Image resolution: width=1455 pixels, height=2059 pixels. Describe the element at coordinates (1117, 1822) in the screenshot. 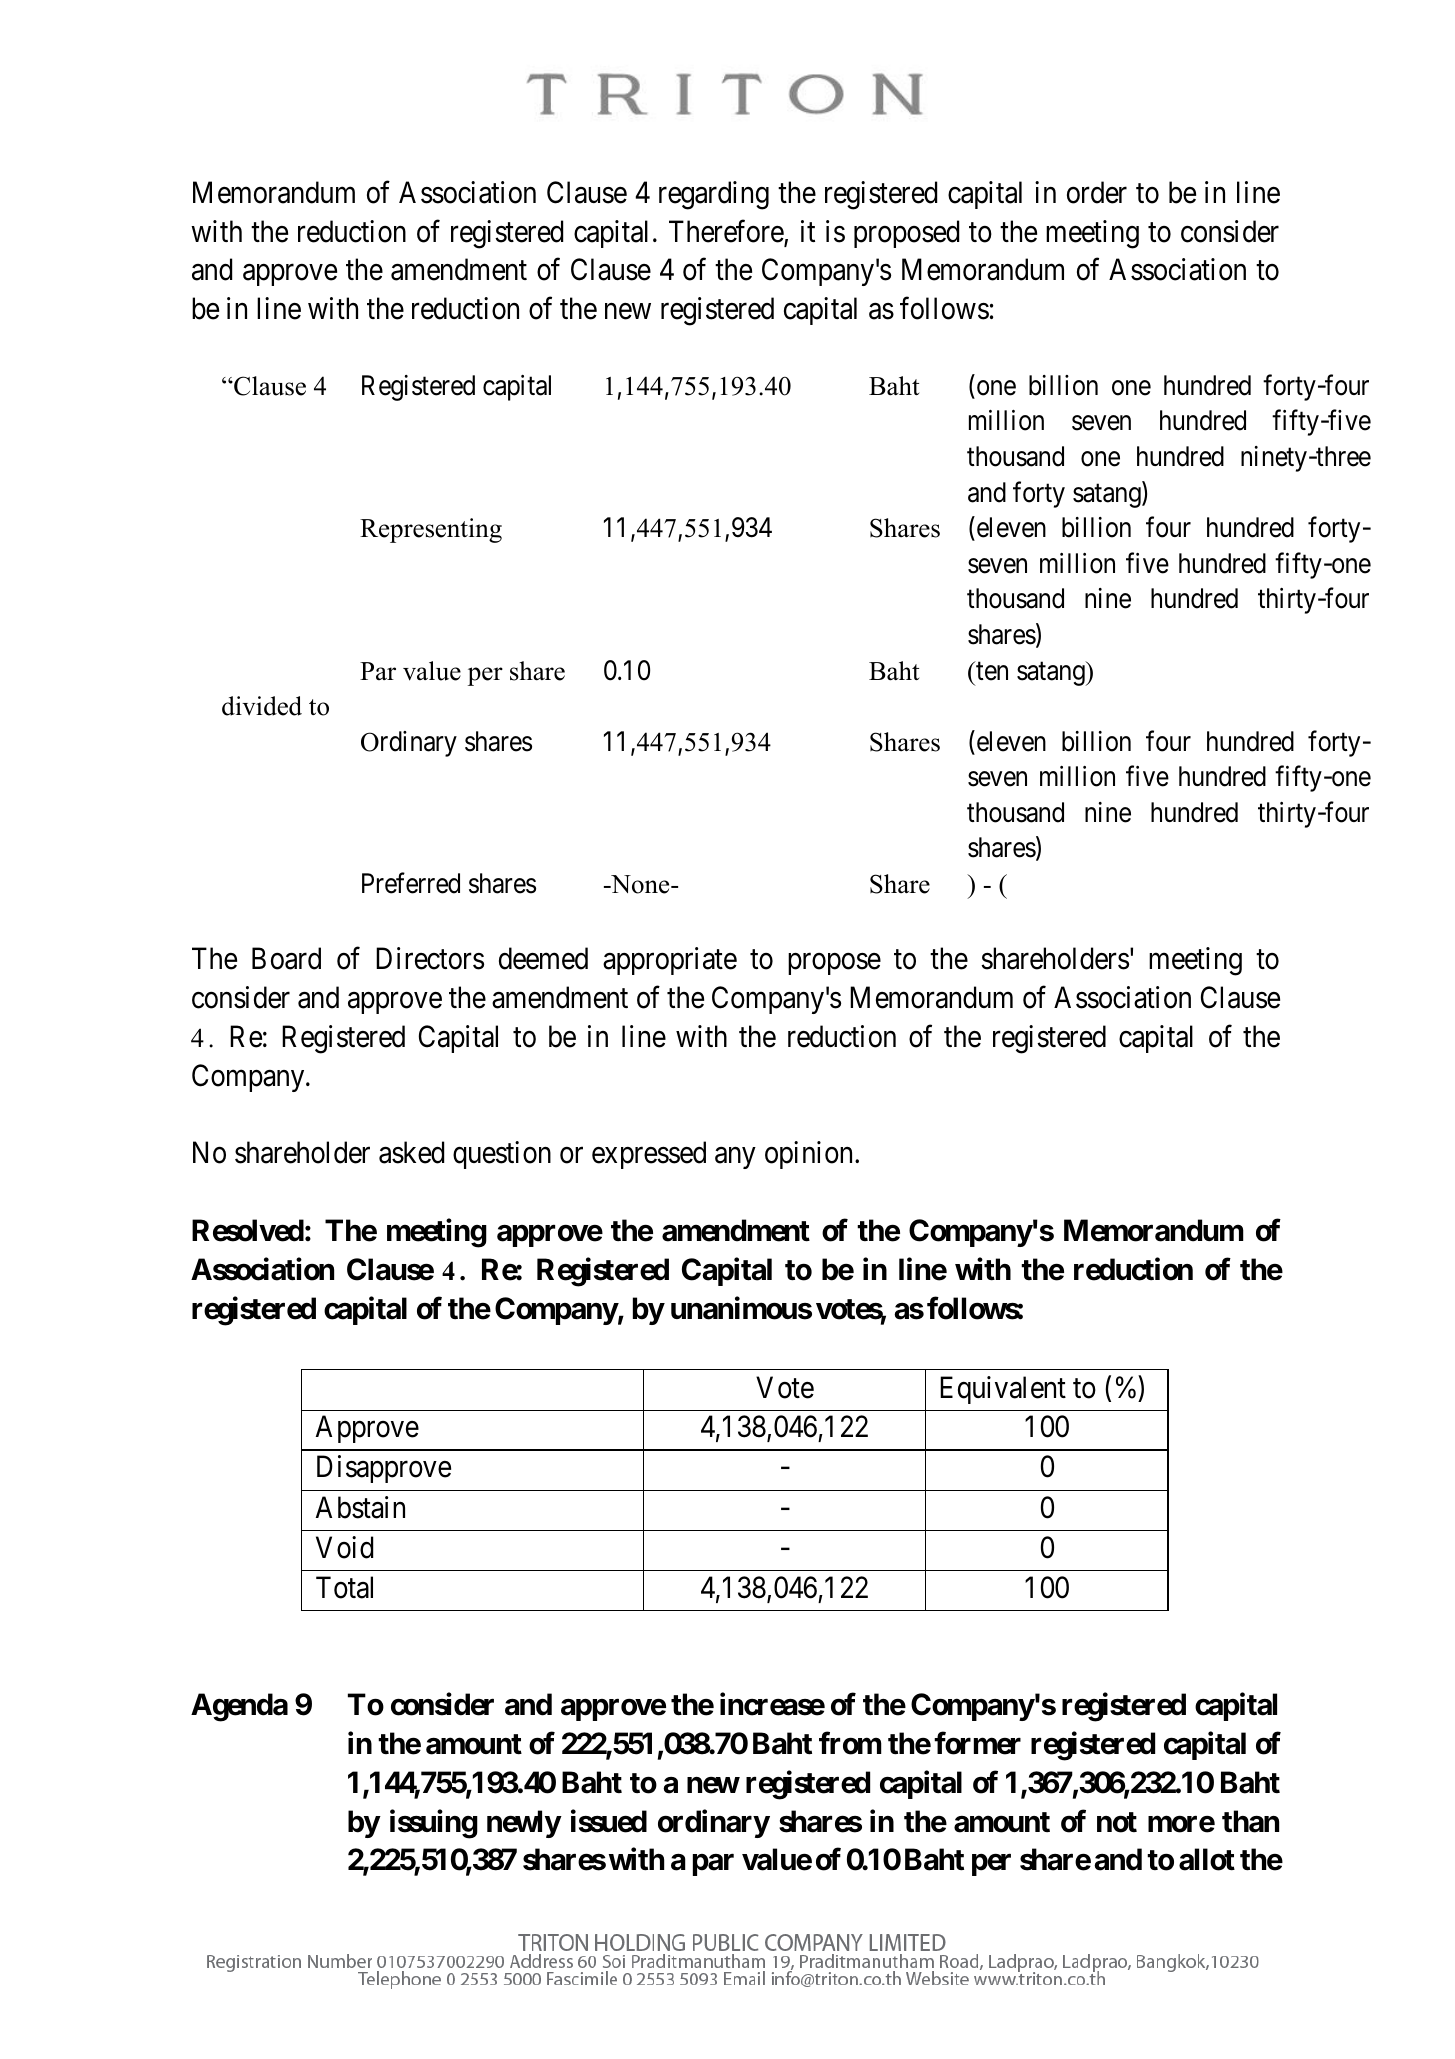

I see `not` at that location.
